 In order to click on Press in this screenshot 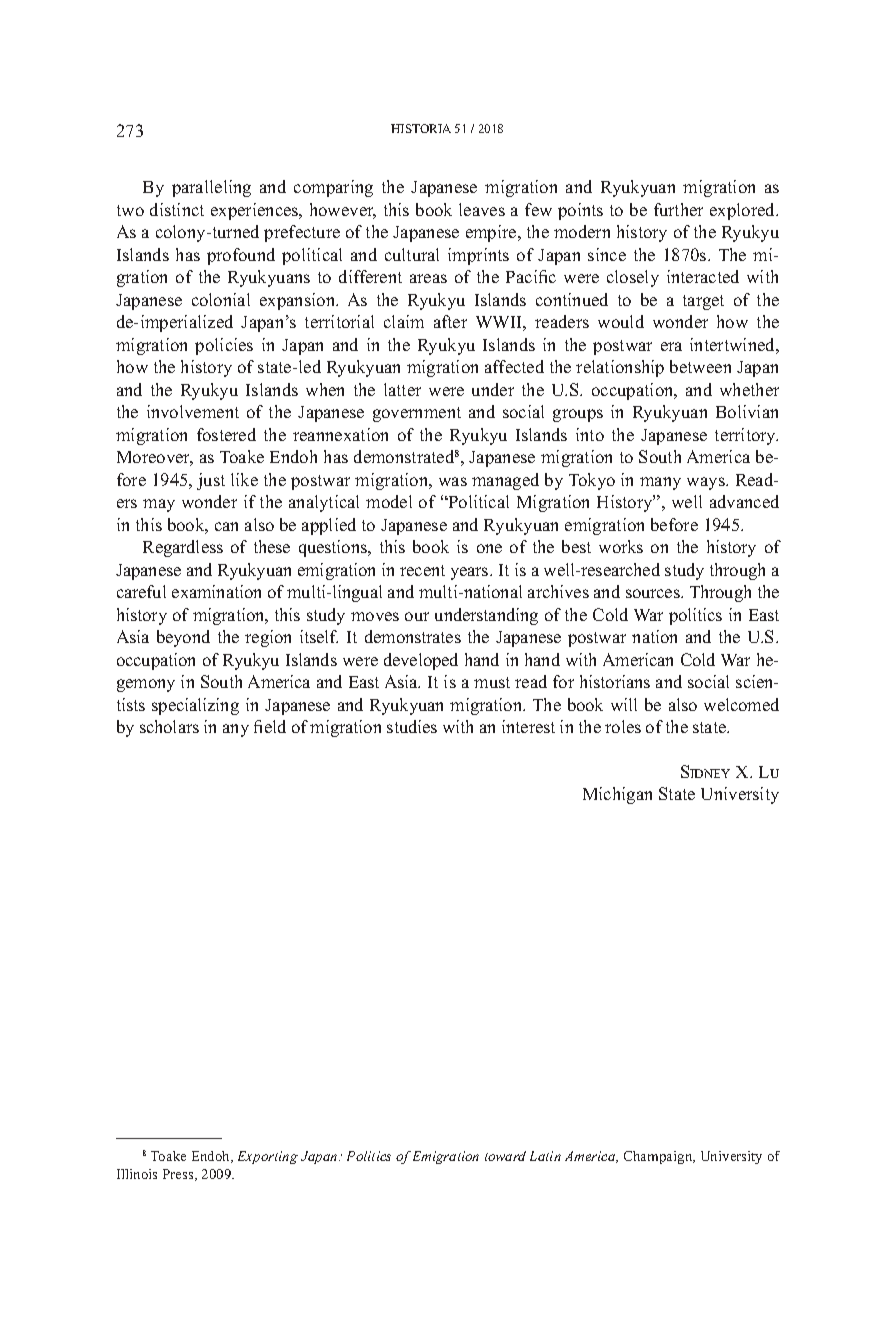, I will do `click(179, 1175)`.
